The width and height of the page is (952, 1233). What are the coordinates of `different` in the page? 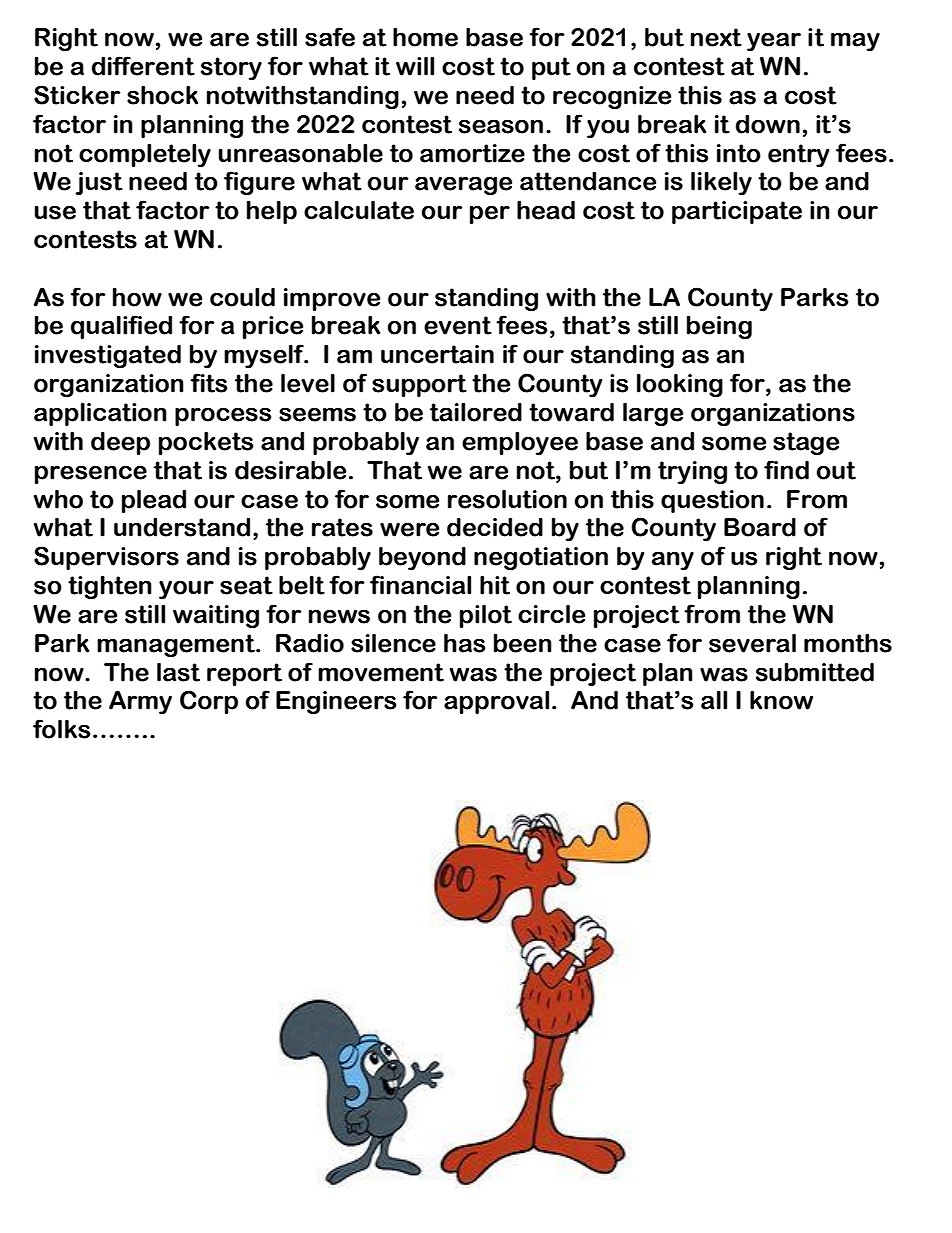 It's located at (143, 66).
